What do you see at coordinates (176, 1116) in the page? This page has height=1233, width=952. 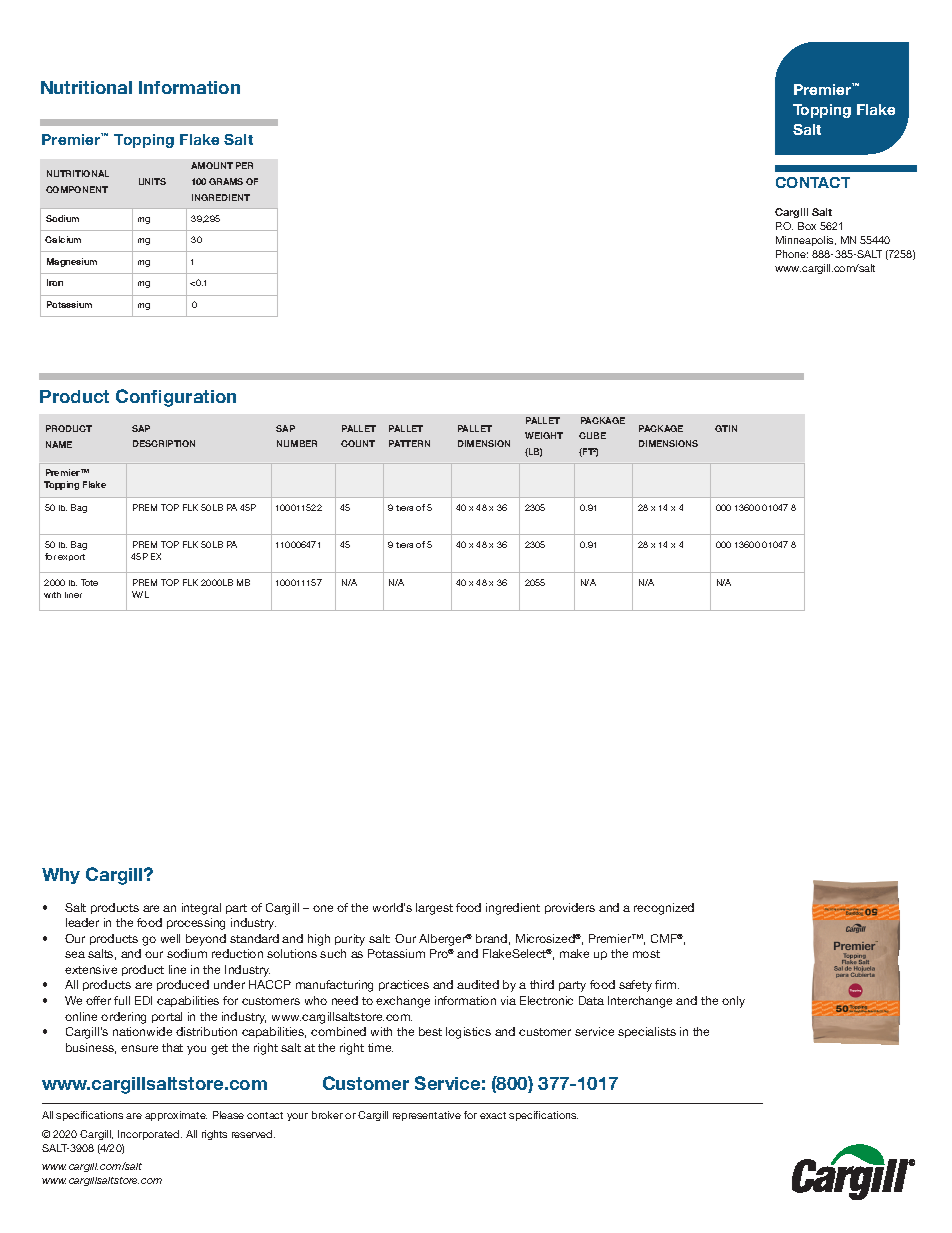 I see `approximate` at bounding box center [176, 1116].
